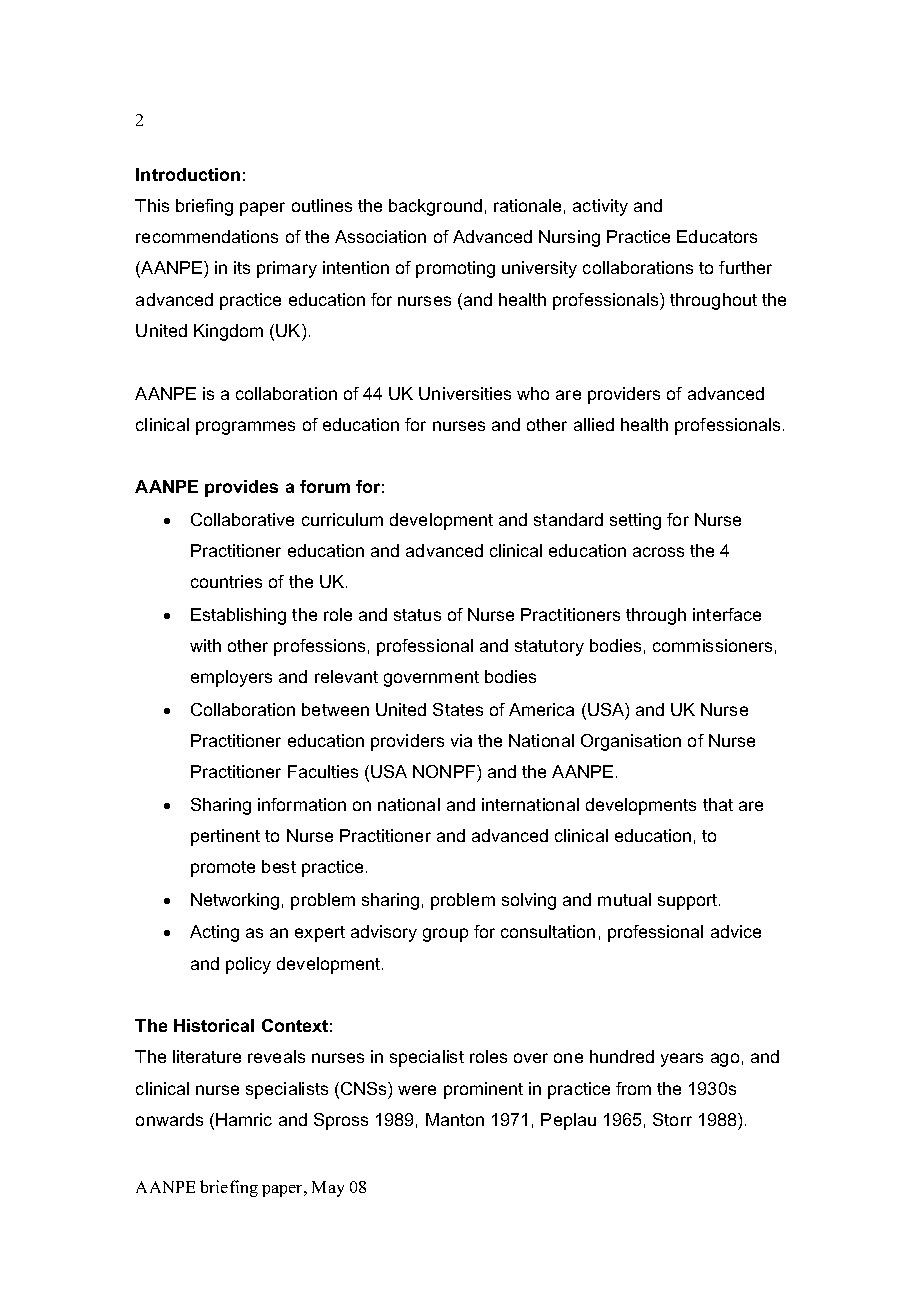  I want to click on pertinent, so click(225, 837).
